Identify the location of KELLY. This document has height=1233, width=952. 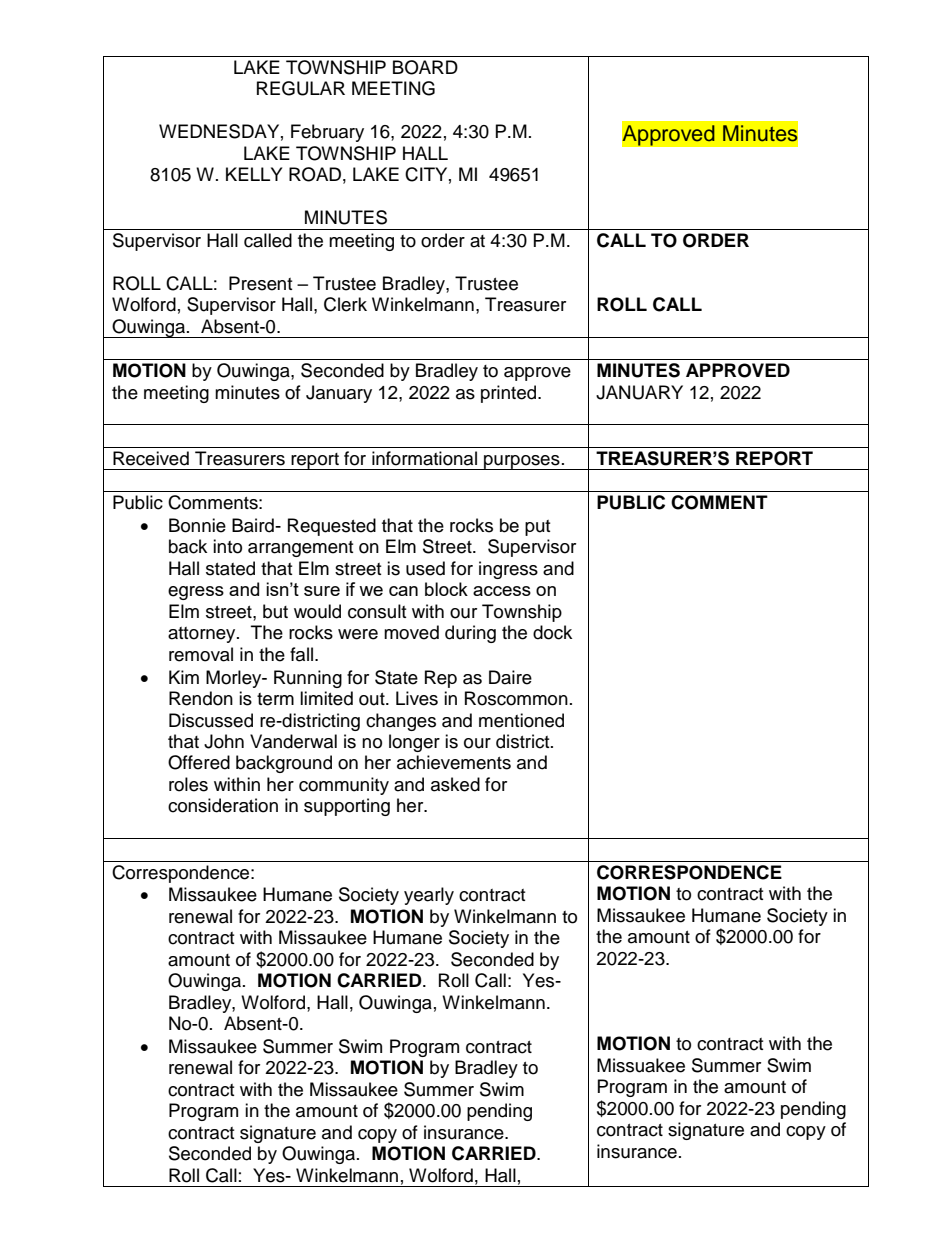
(254, 174).
